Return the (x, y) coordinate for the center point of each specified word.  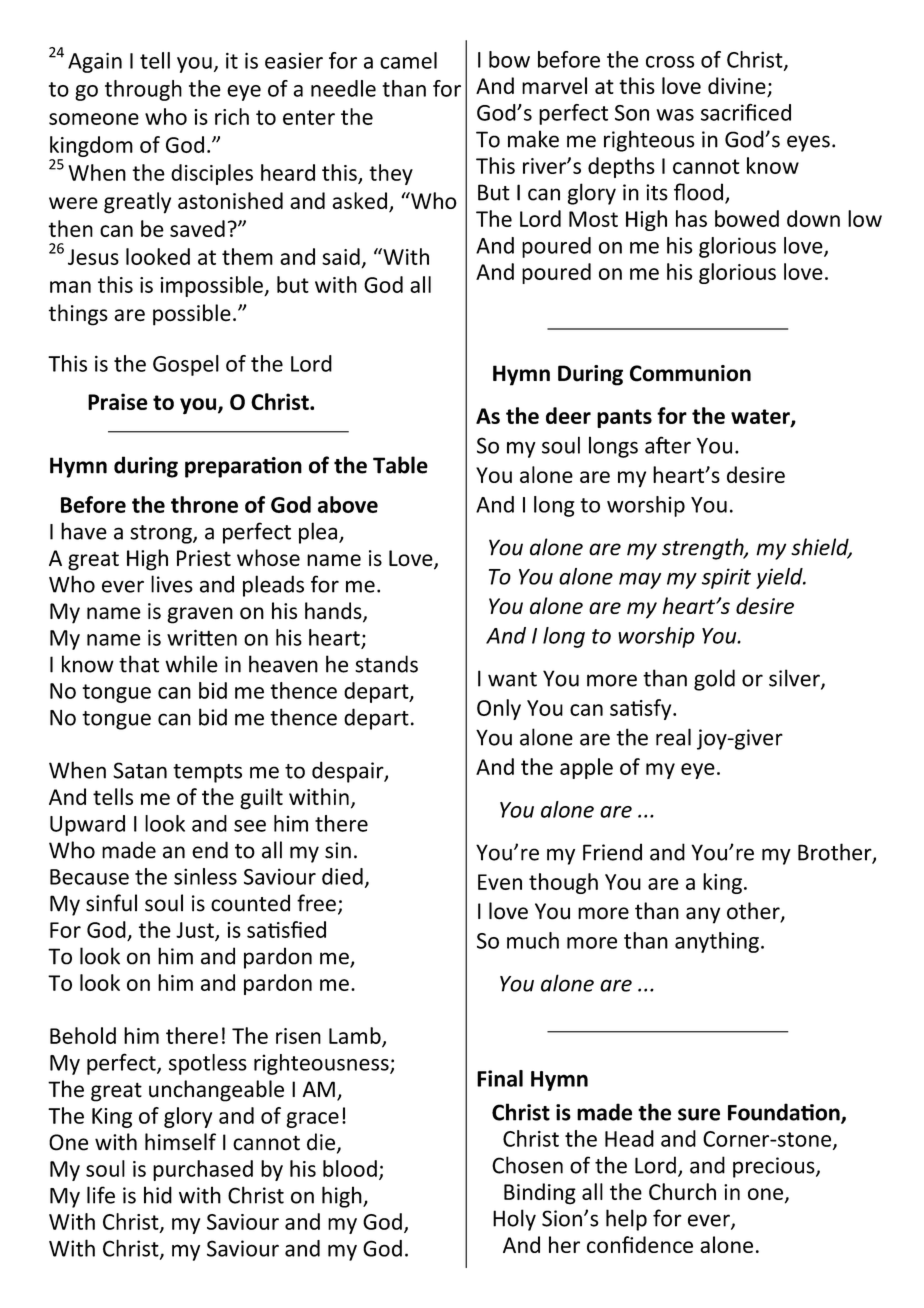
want (512, 679)
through (143, 90)
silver (795, 679)
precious (775, 1167)
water (761, 418)
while (191, 664)
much (533, 940)
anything (717, 942)
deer (568, 415)
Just (196, 931)
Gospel (186, 365)
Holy (514, 1220)
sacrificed (746, 112)
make (533, 139)
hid (158, 1195)
